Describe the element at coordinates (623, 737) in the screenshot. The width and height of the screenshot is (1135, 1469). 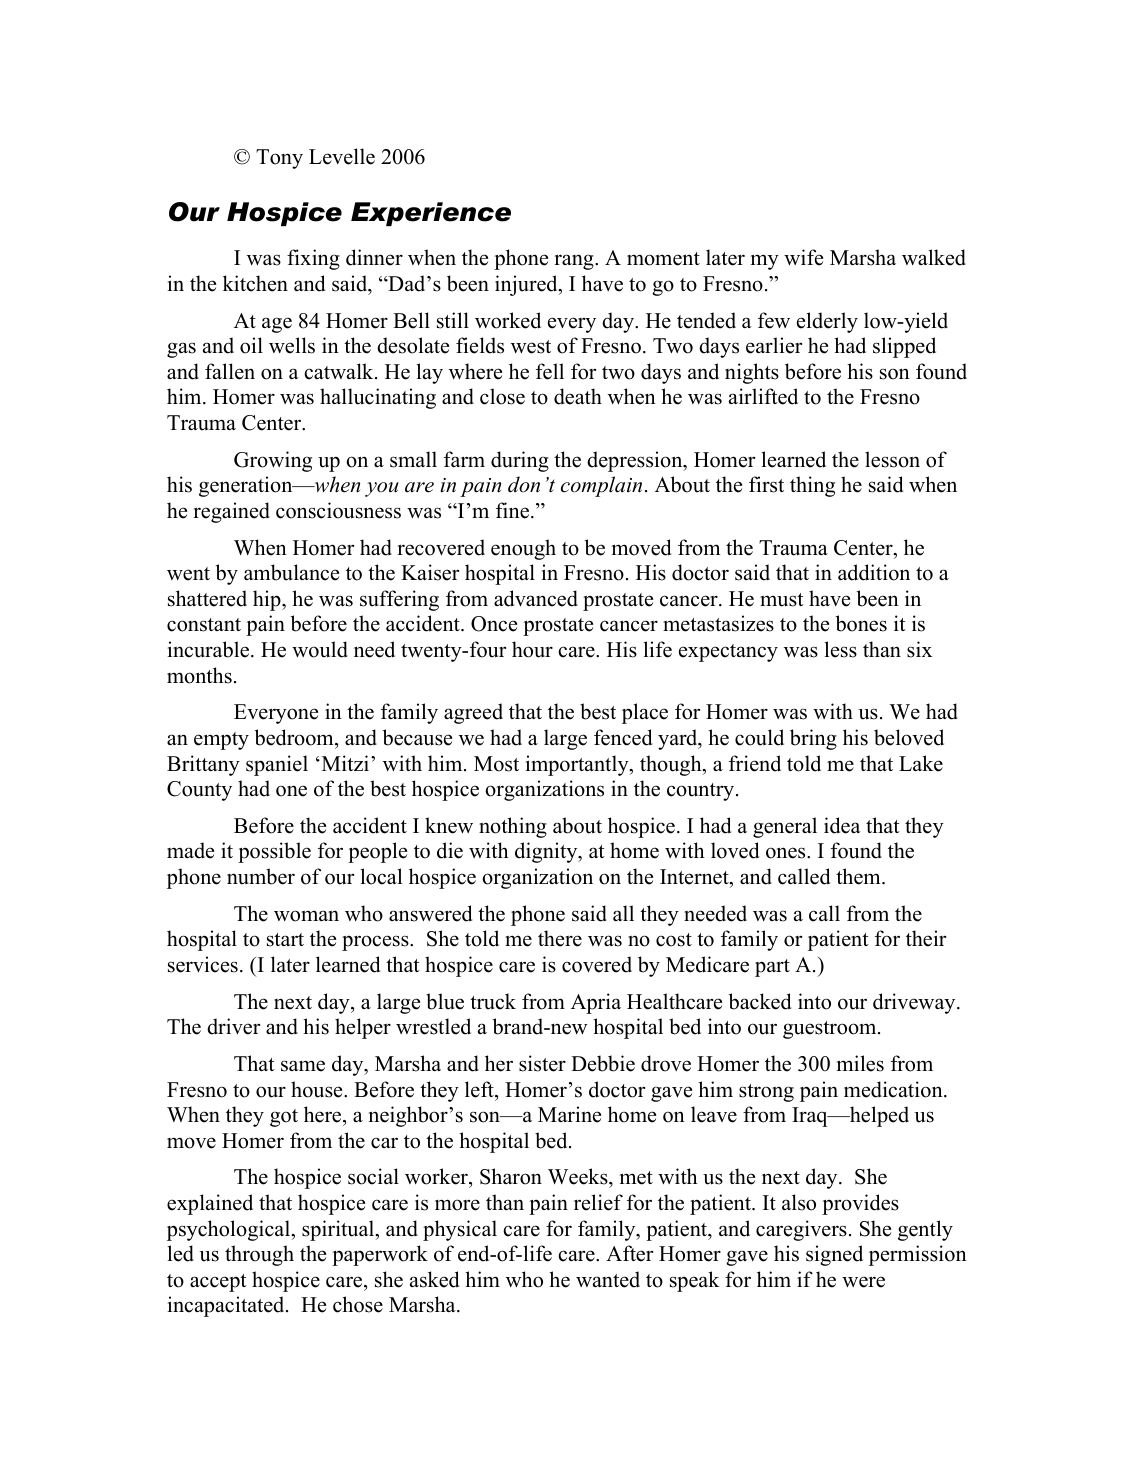
I see `fenced` at that location.
